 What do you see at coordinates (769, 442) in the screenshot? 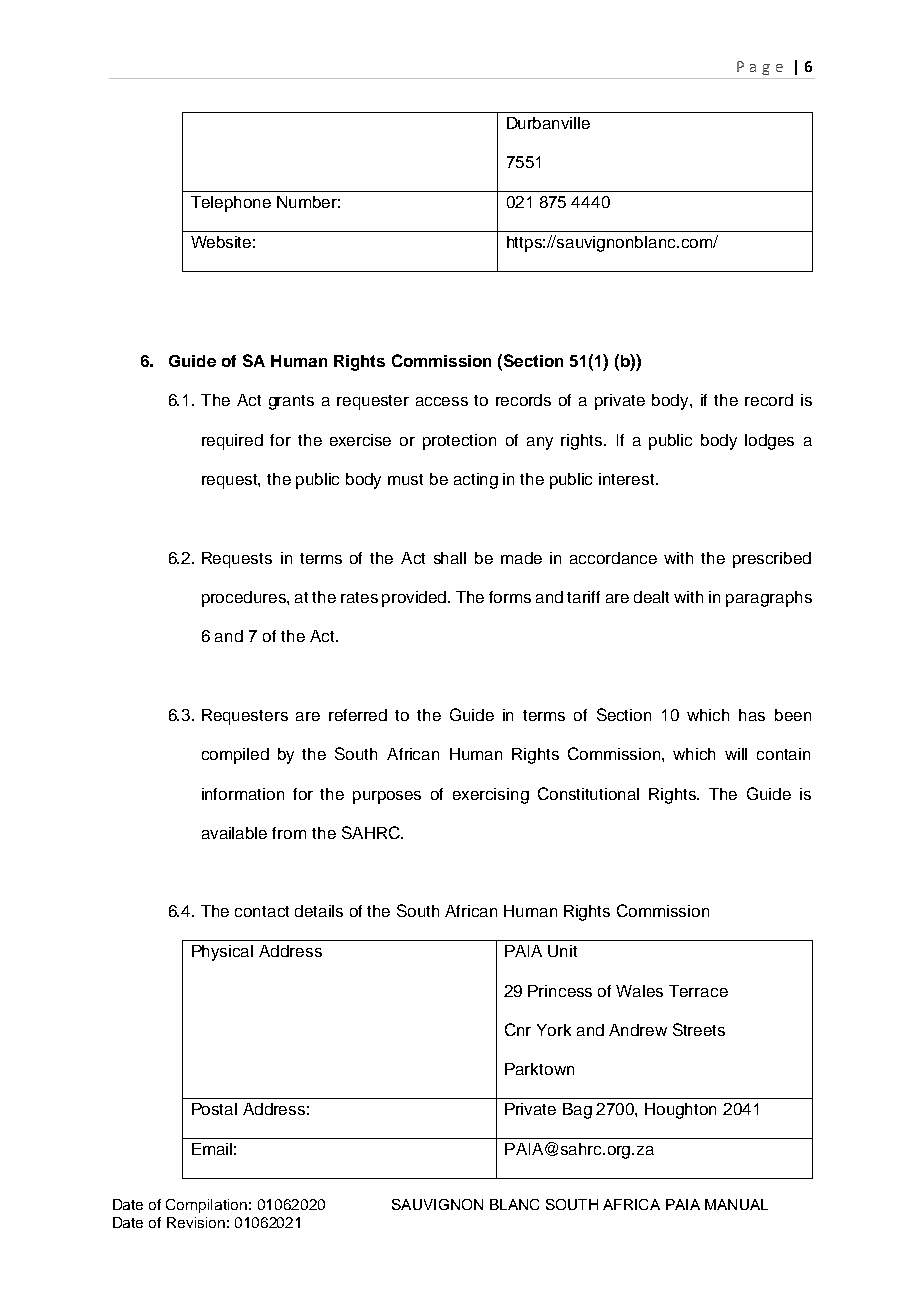
I see `lodges` at bounding box center [769, 442].
